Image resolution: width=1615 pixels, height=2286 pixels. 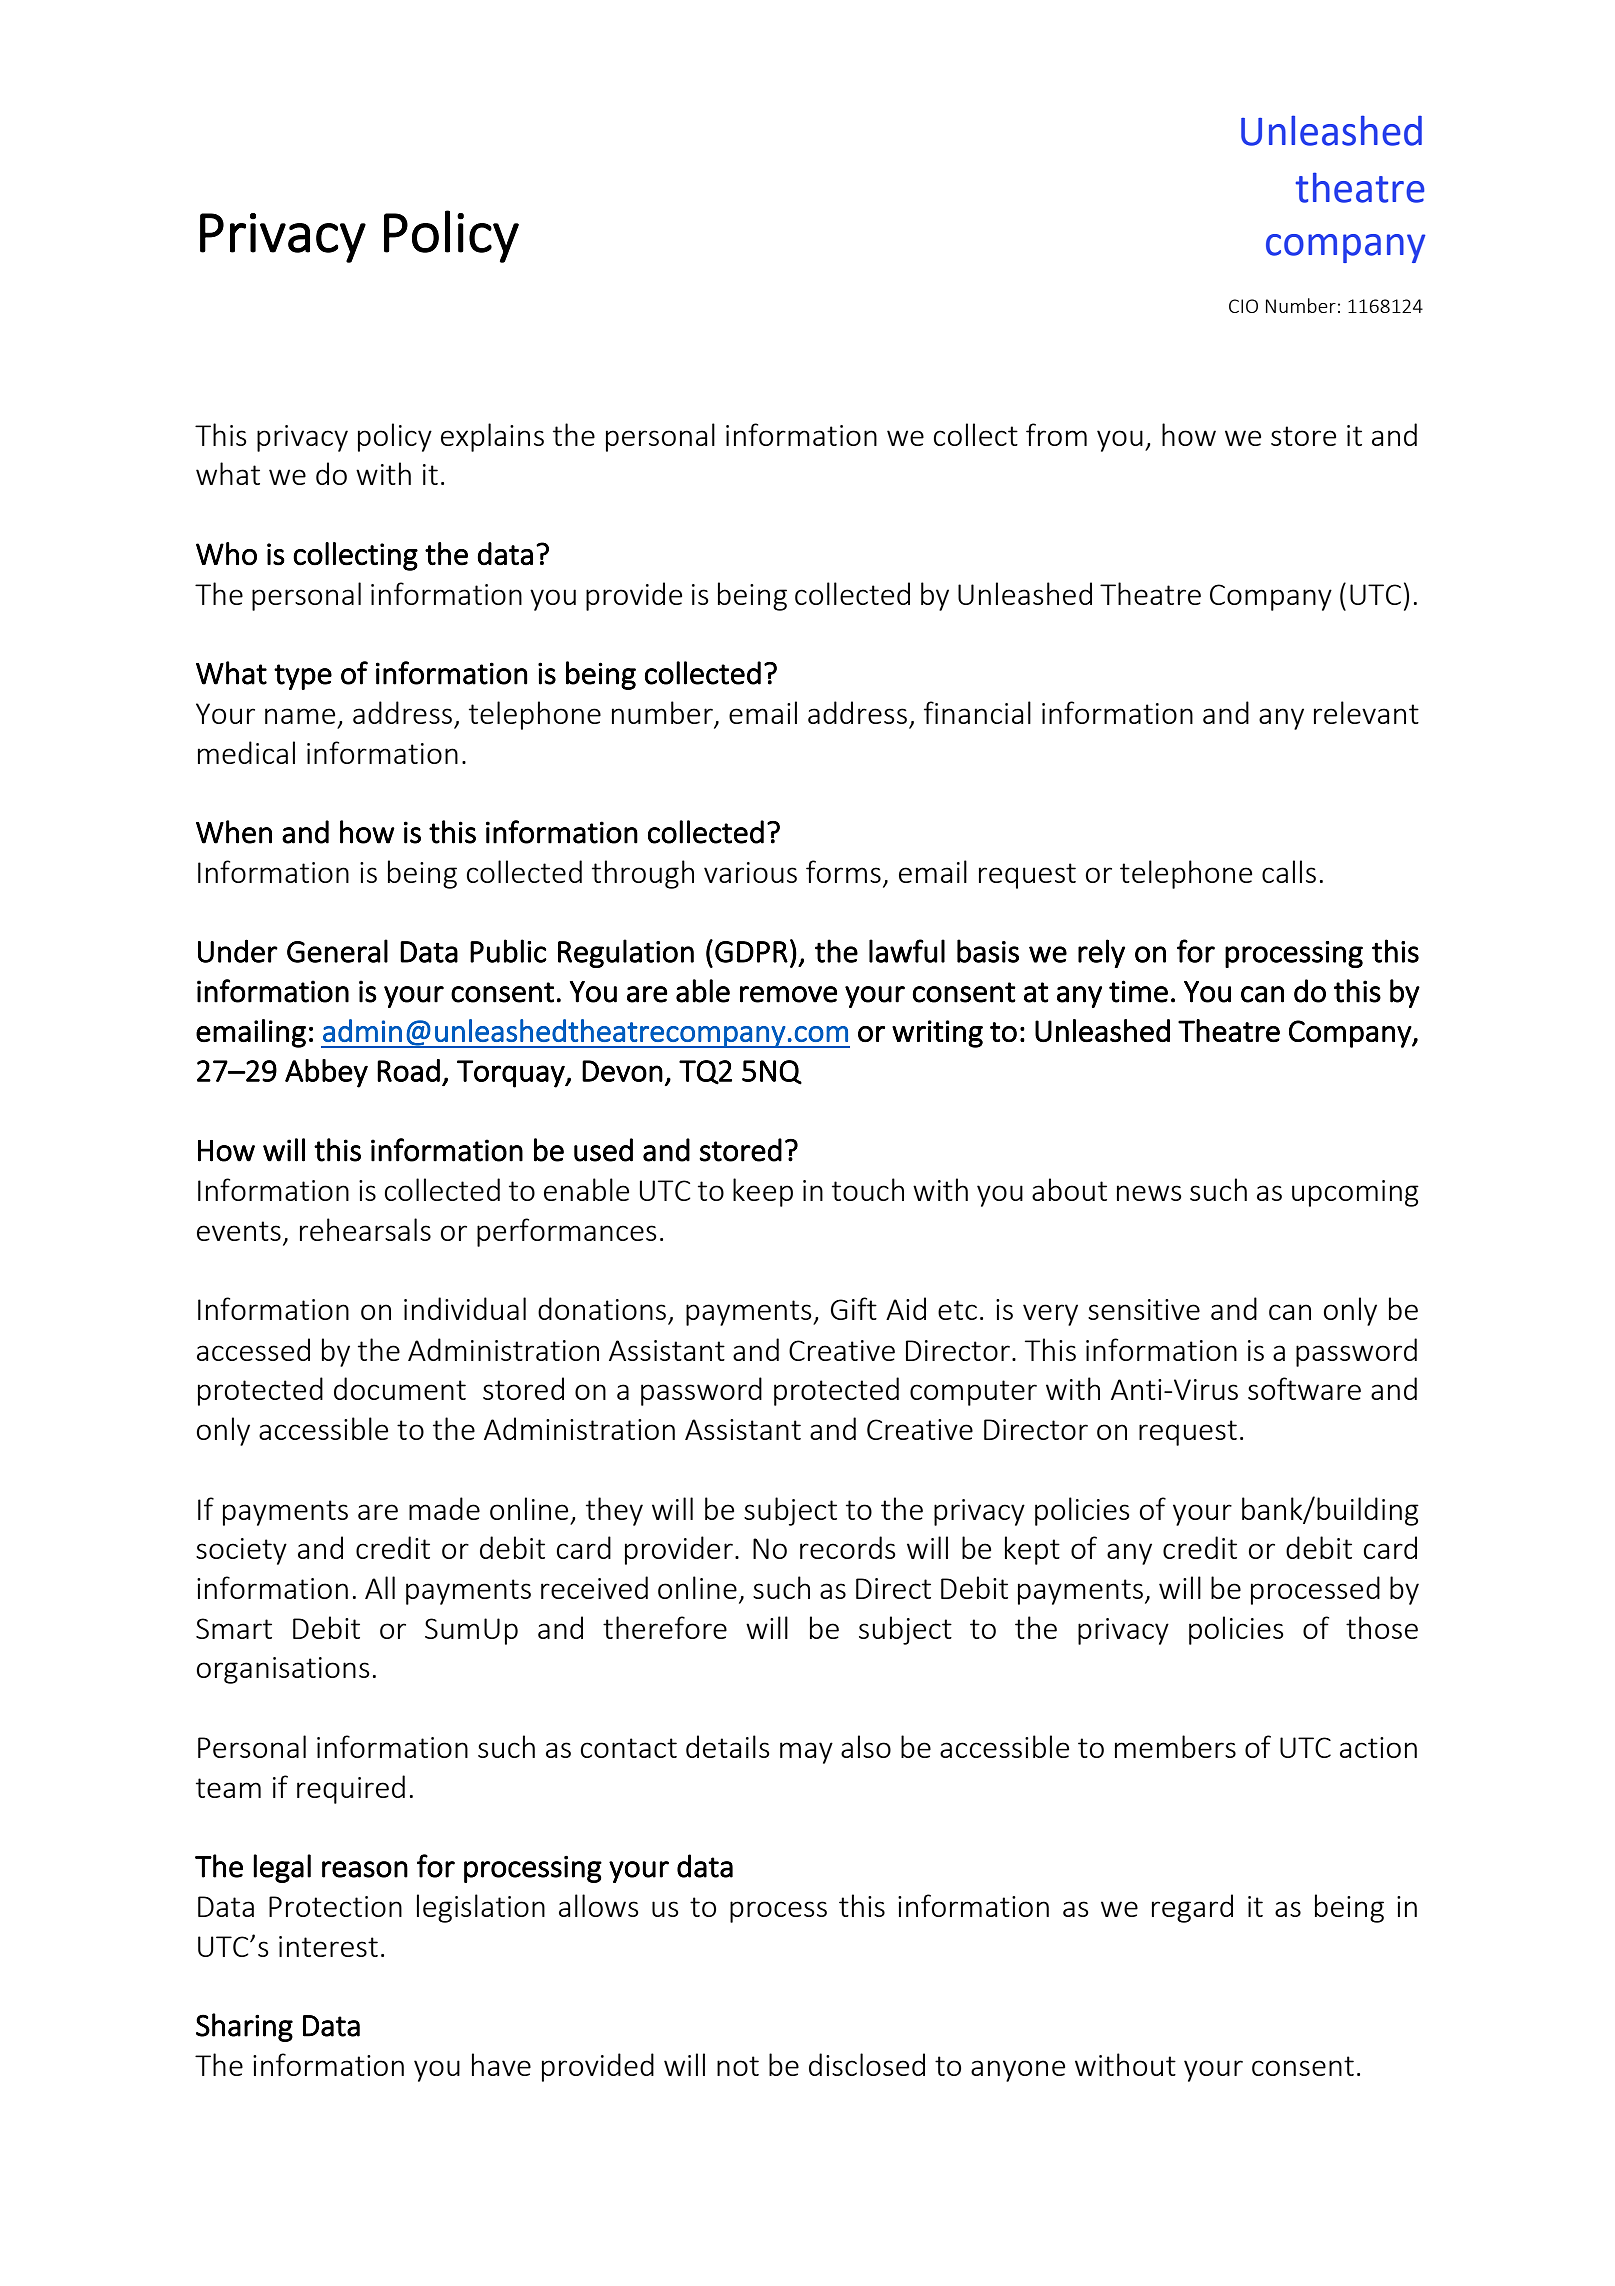 I want to click on regard, so click(x=1192, y=1908).
